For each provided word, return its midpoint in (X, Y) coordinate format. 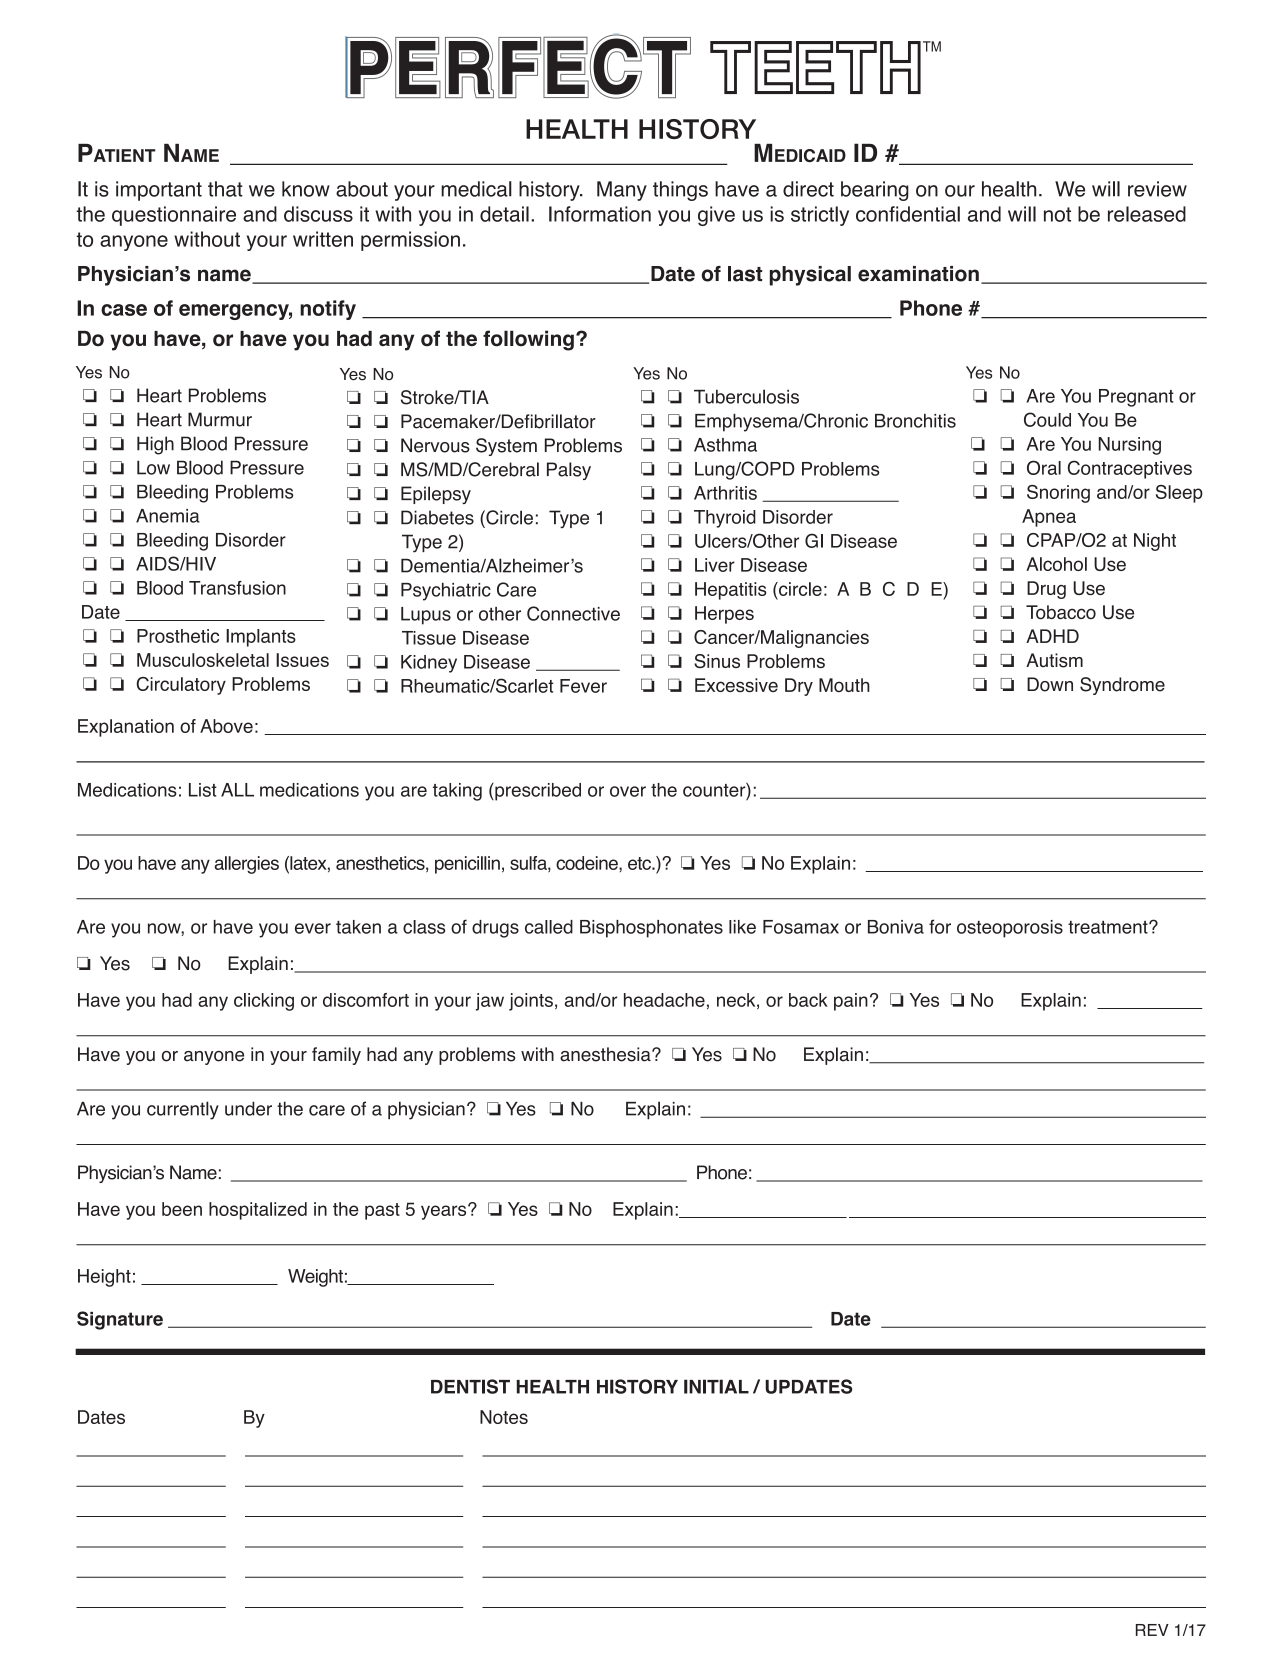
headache (664, 1000)
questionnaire (174, 216)
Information (600, 214)
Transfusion (237, 588)
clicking (264, 1002)
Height (104, 1278)
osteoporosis (1010, 929)
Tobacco (1061, 612)
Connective (573, 613)
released (1147, 214)
